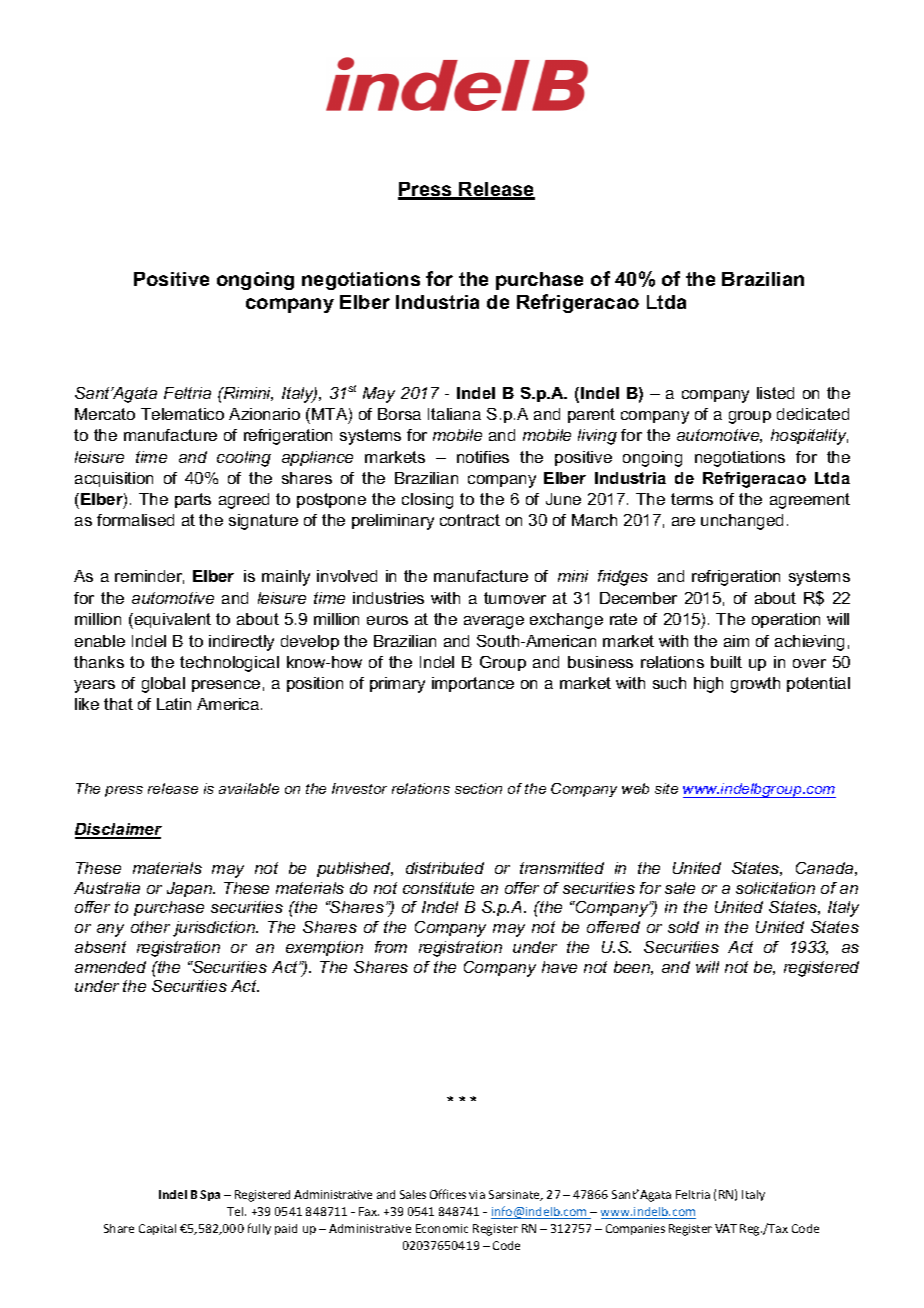  I want to click on Spa, so click(210, 1195).
